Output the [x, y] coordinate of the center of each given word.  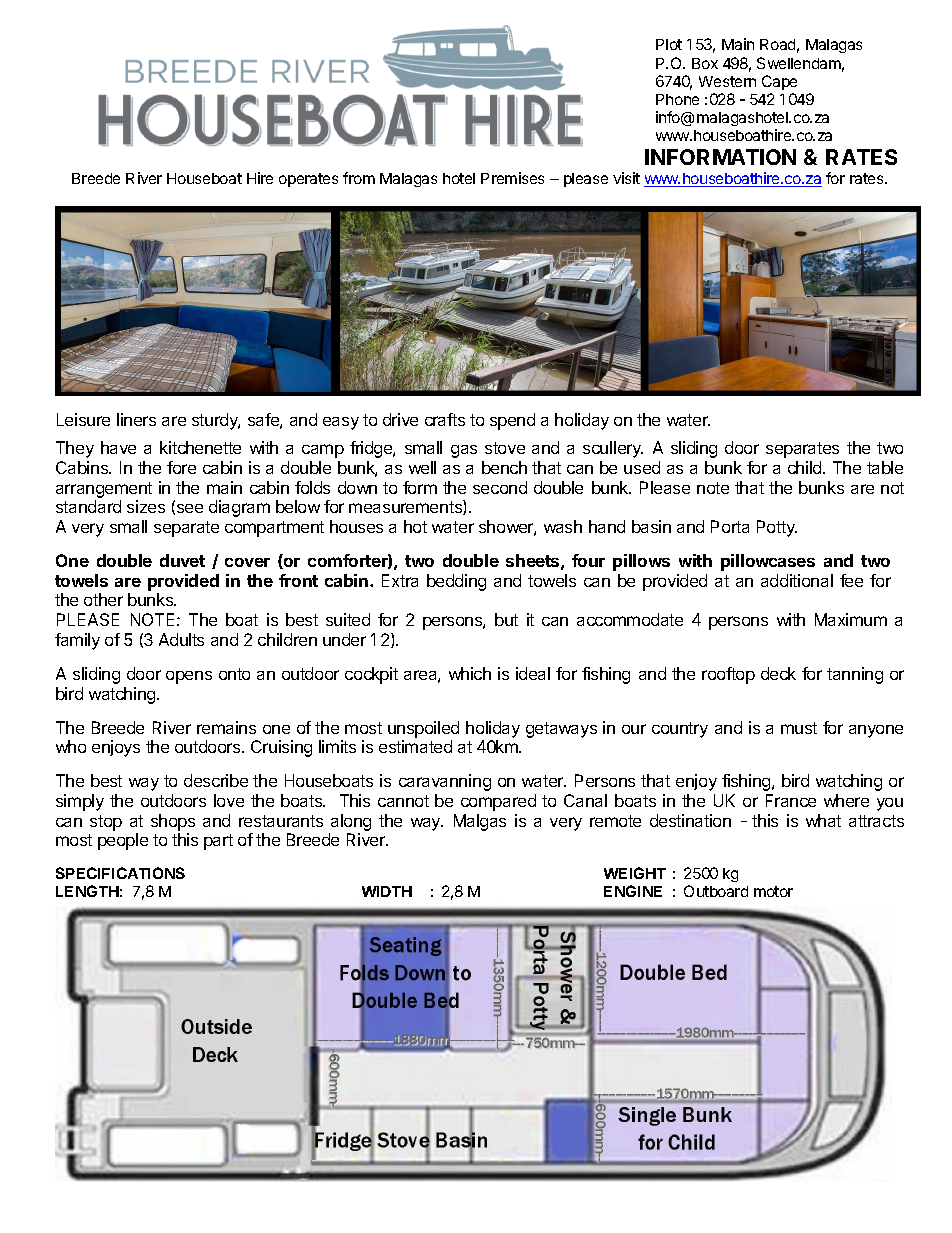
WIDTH [387, 891]
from [359, 178]
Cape [779, 82]
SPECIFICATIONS [120, 873]
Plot [669, 44]
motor [773, 891]
